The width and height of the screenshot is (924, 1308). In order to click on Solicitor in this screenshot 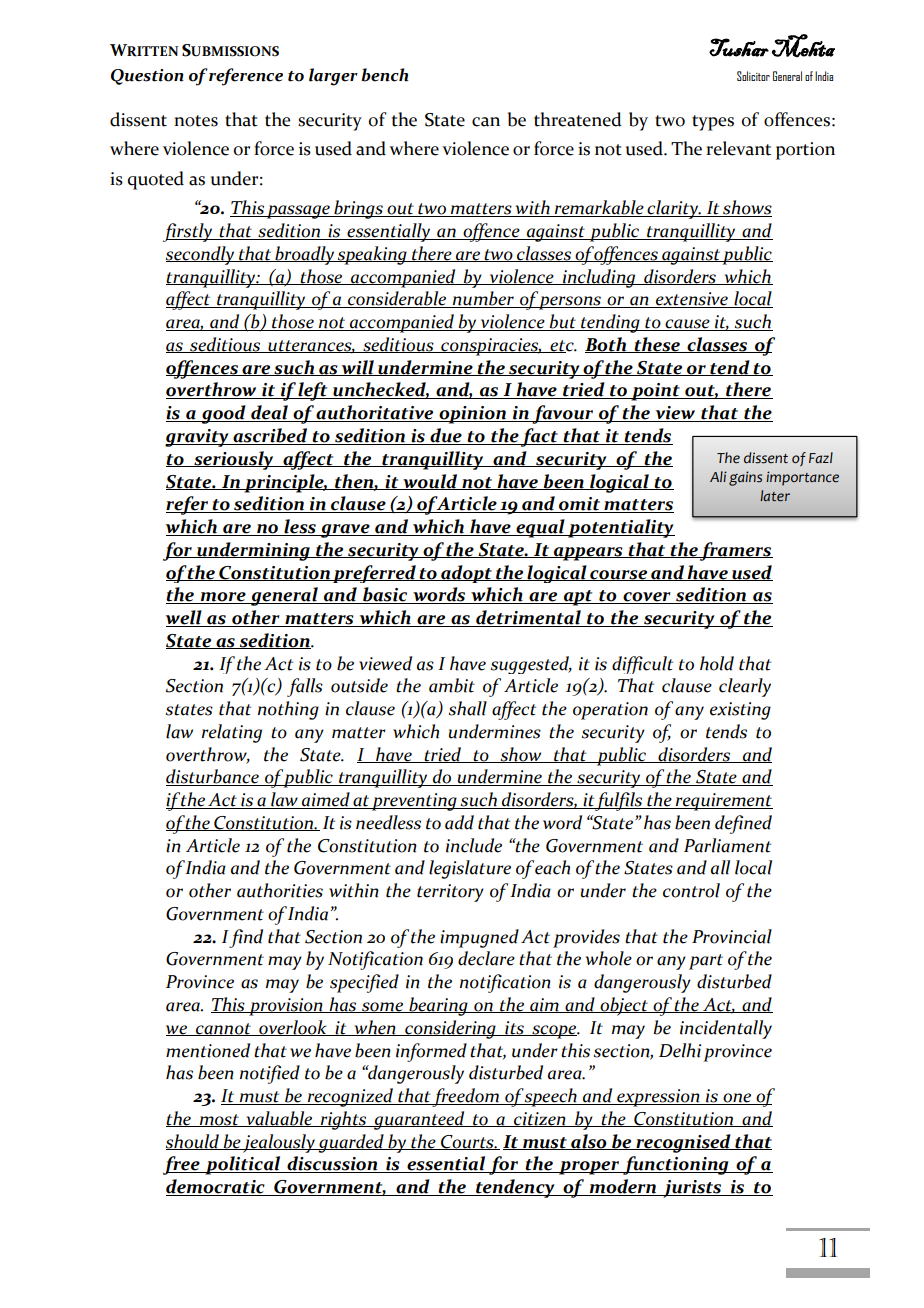, I will do `click(753, 76)`.
